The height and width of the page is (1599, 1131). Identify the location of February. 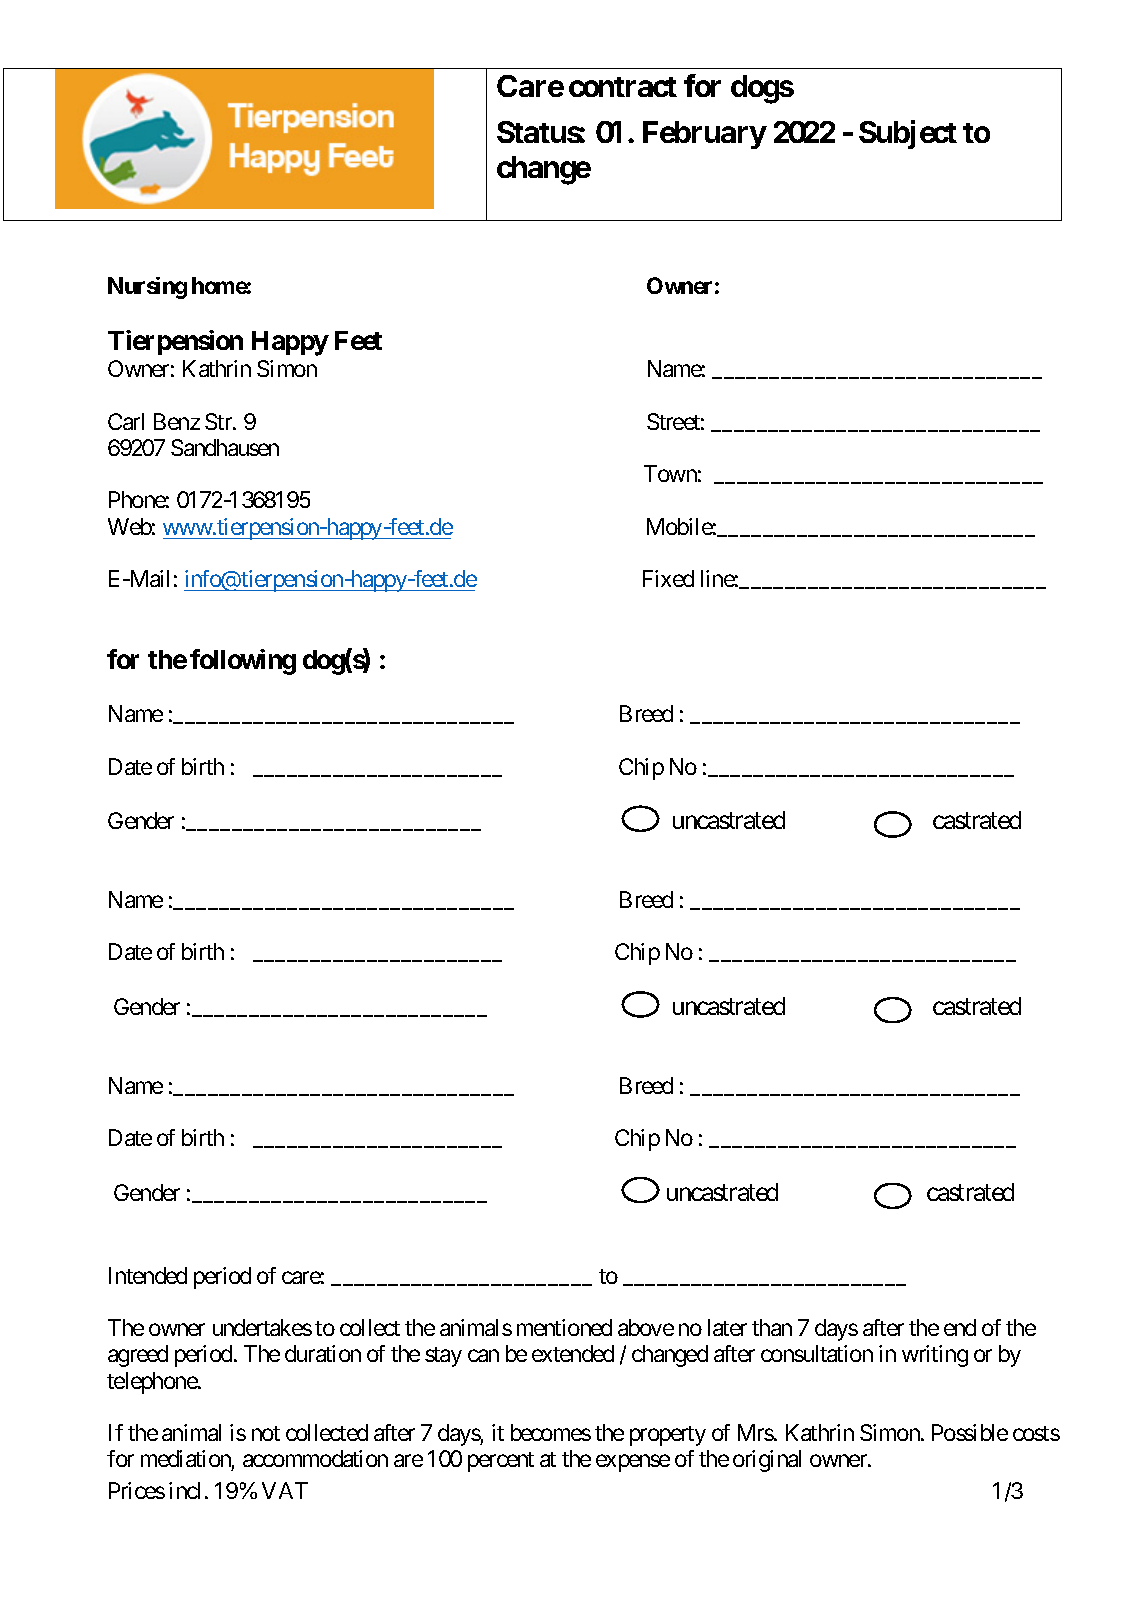
(705, 135).
